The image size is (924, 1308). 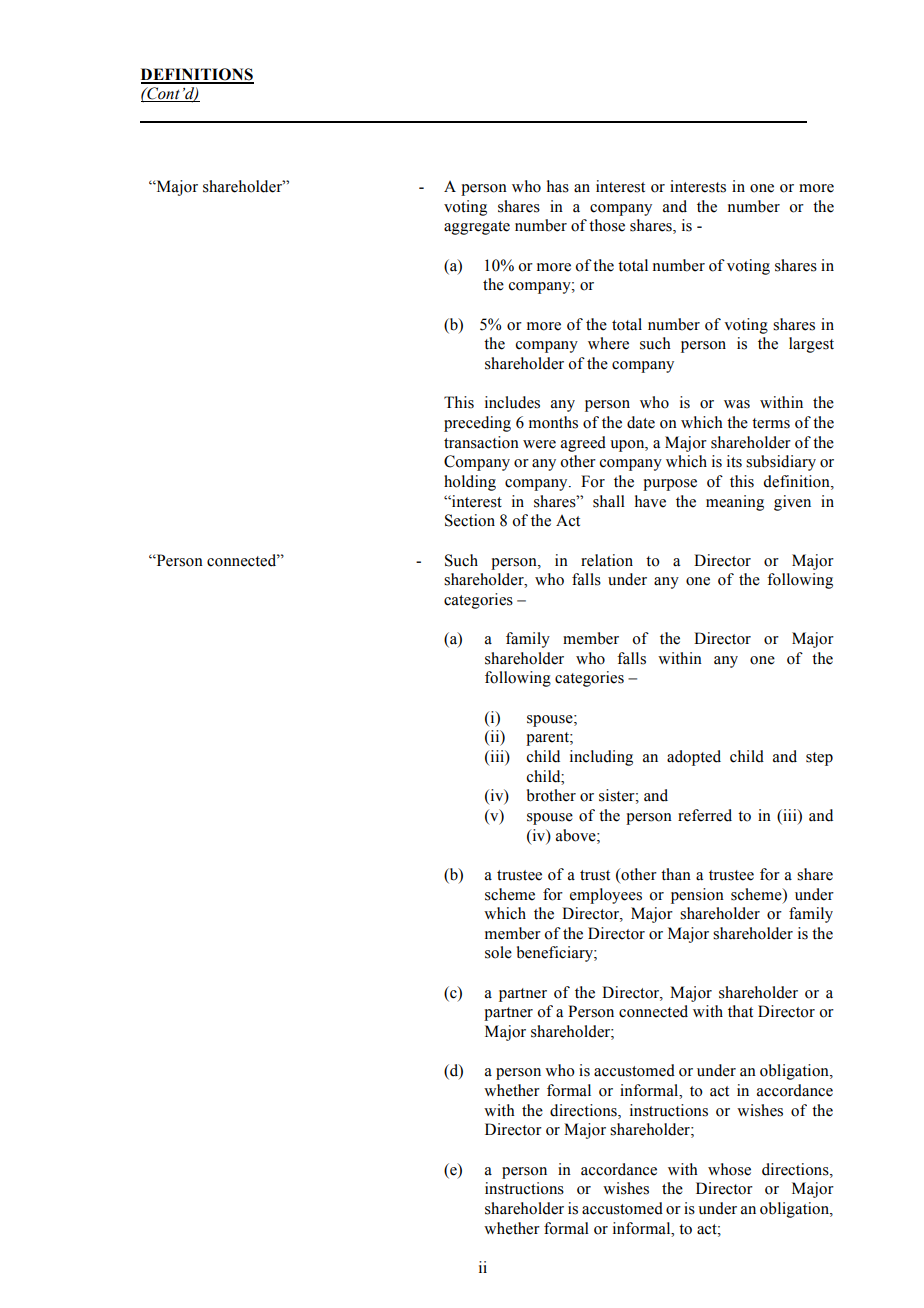 I want to click on date, so click(x=641, y=422).
